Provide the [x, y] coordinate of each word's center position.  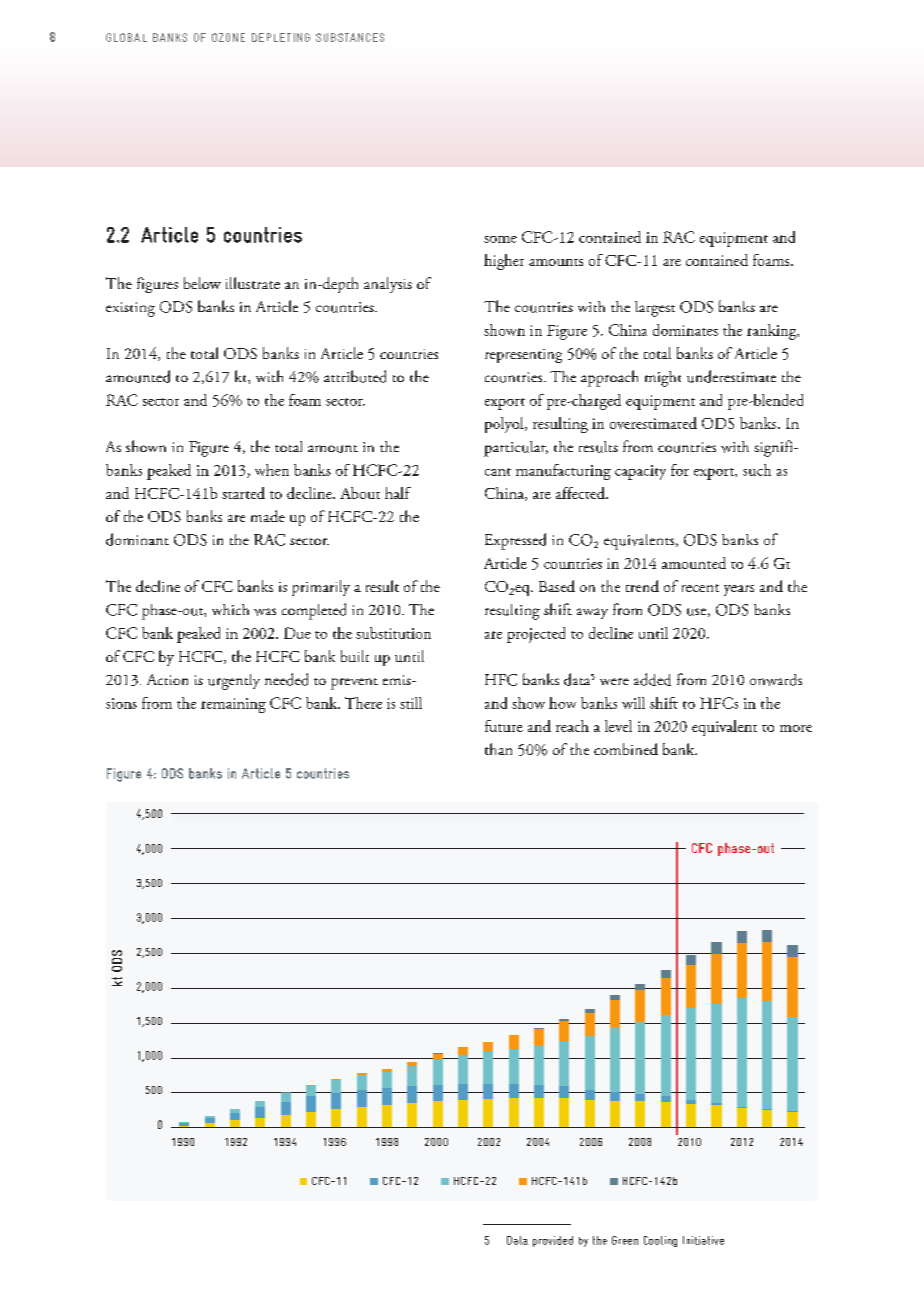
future [504, 726]
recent [700, 588]
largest [655, 309]
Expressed [515, 541]
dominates [685, 330]
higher [504, 262]
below [202, 283]
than [498, 749]
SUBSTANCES [350, 37]
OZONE [228, 37]
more [796, 728]
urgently [234, 682]
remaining [233, 705]
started [243, 493]
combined [626, 749]
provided [553, 1241]
